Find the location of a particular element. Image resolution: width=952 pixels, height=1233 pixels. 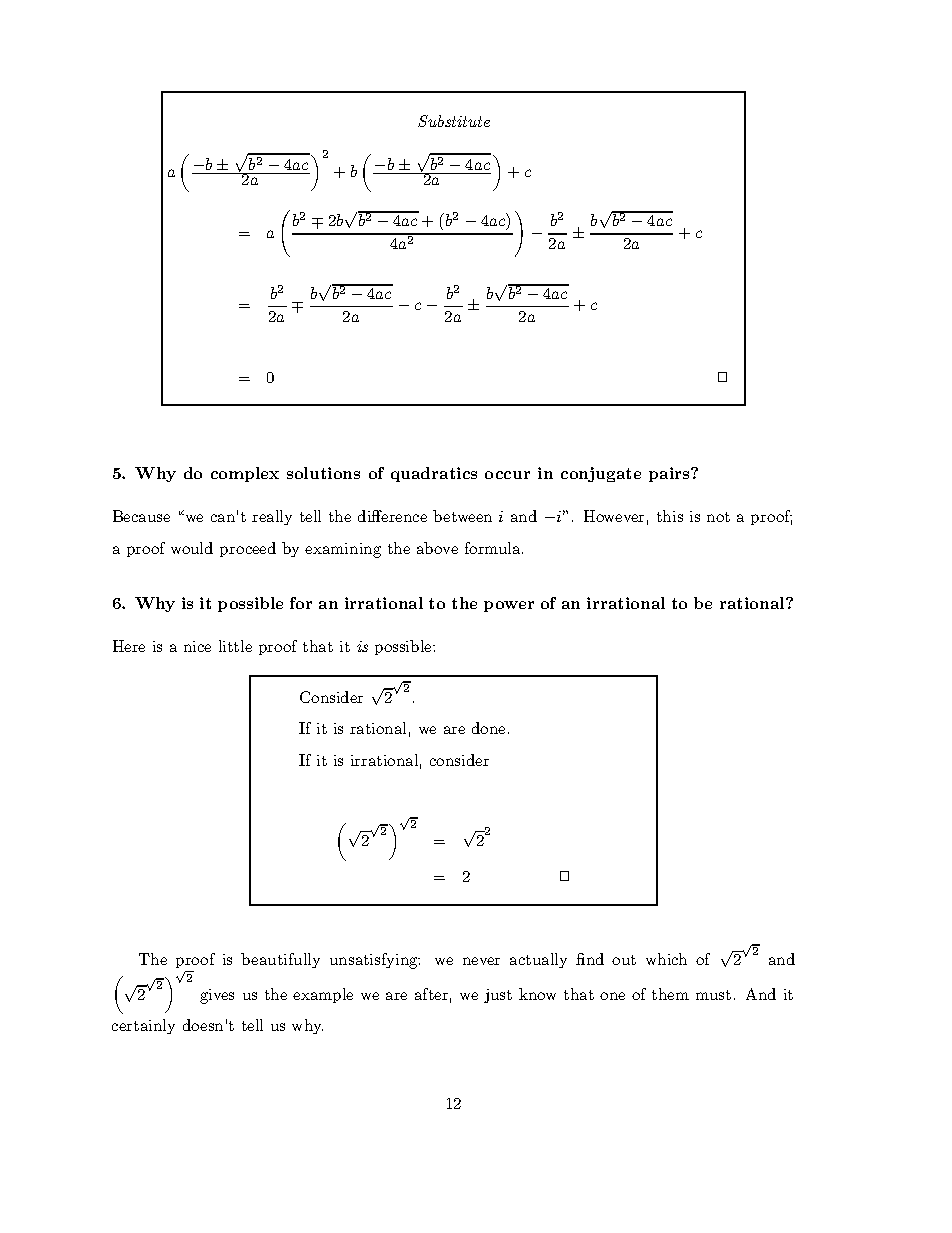

above is located at coordinates (437, 548).
